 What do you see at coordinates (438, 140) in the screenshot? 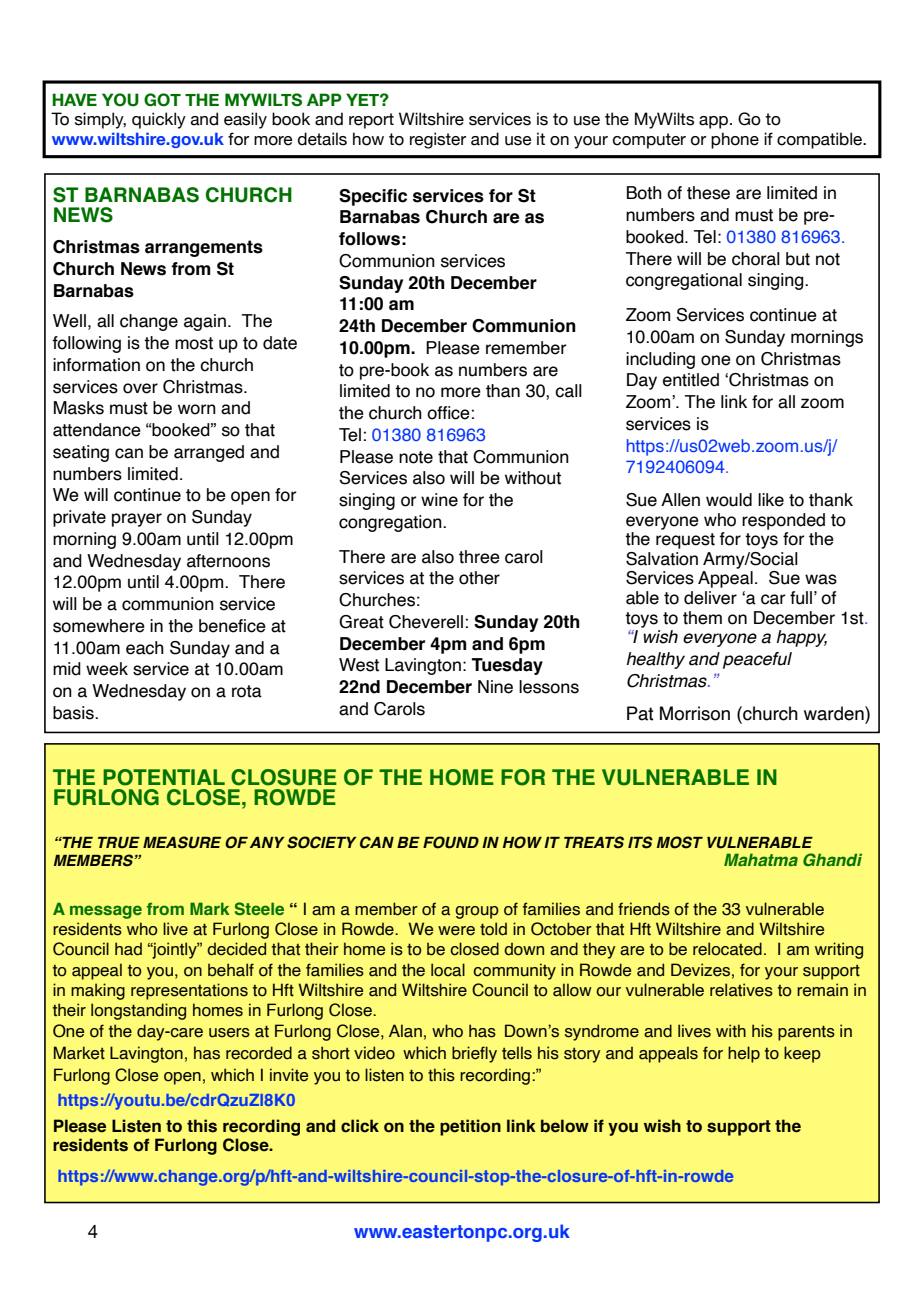
I see `register` at bounding box center [438, 140].
